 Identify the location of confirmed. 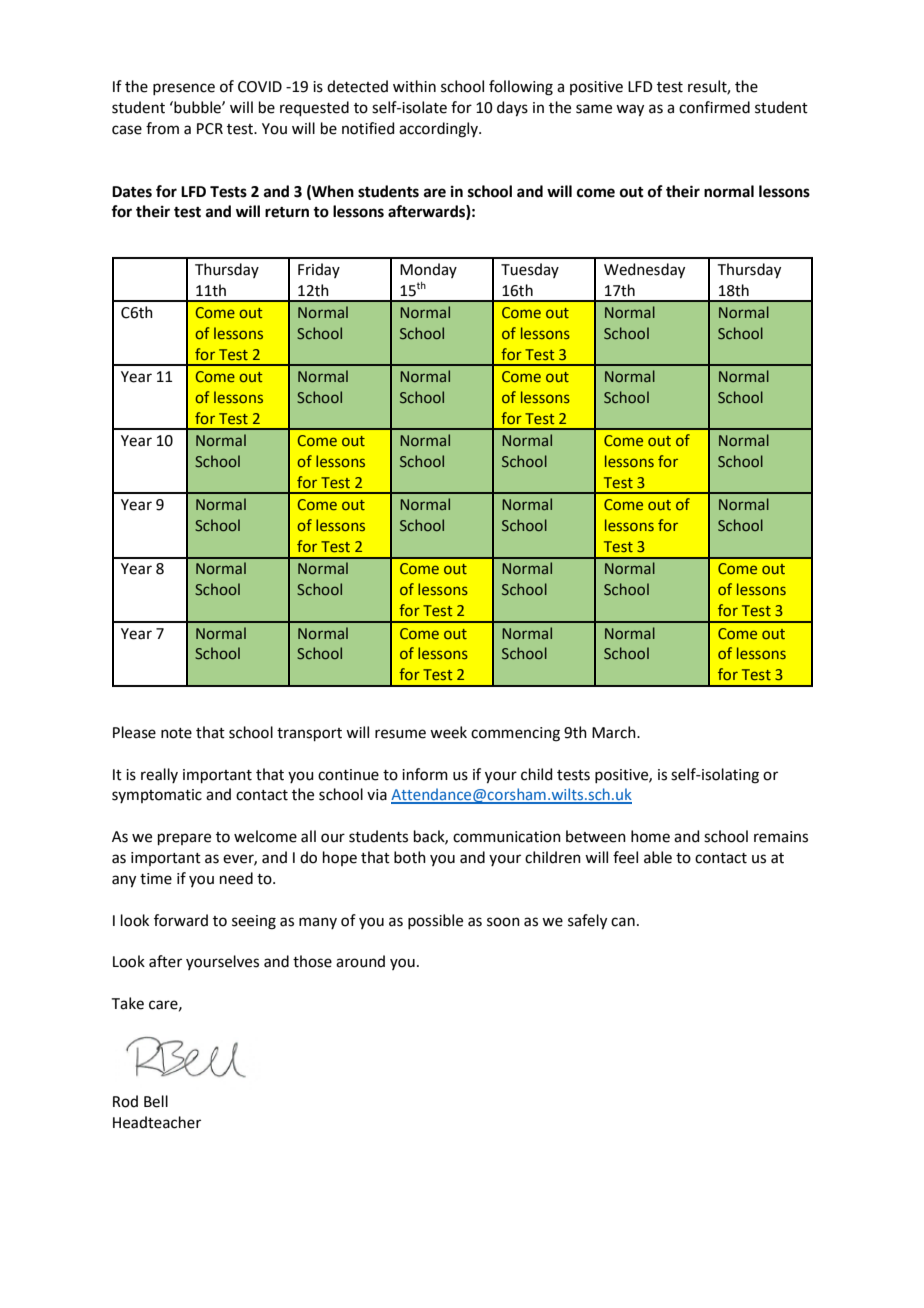
(714, 107).
